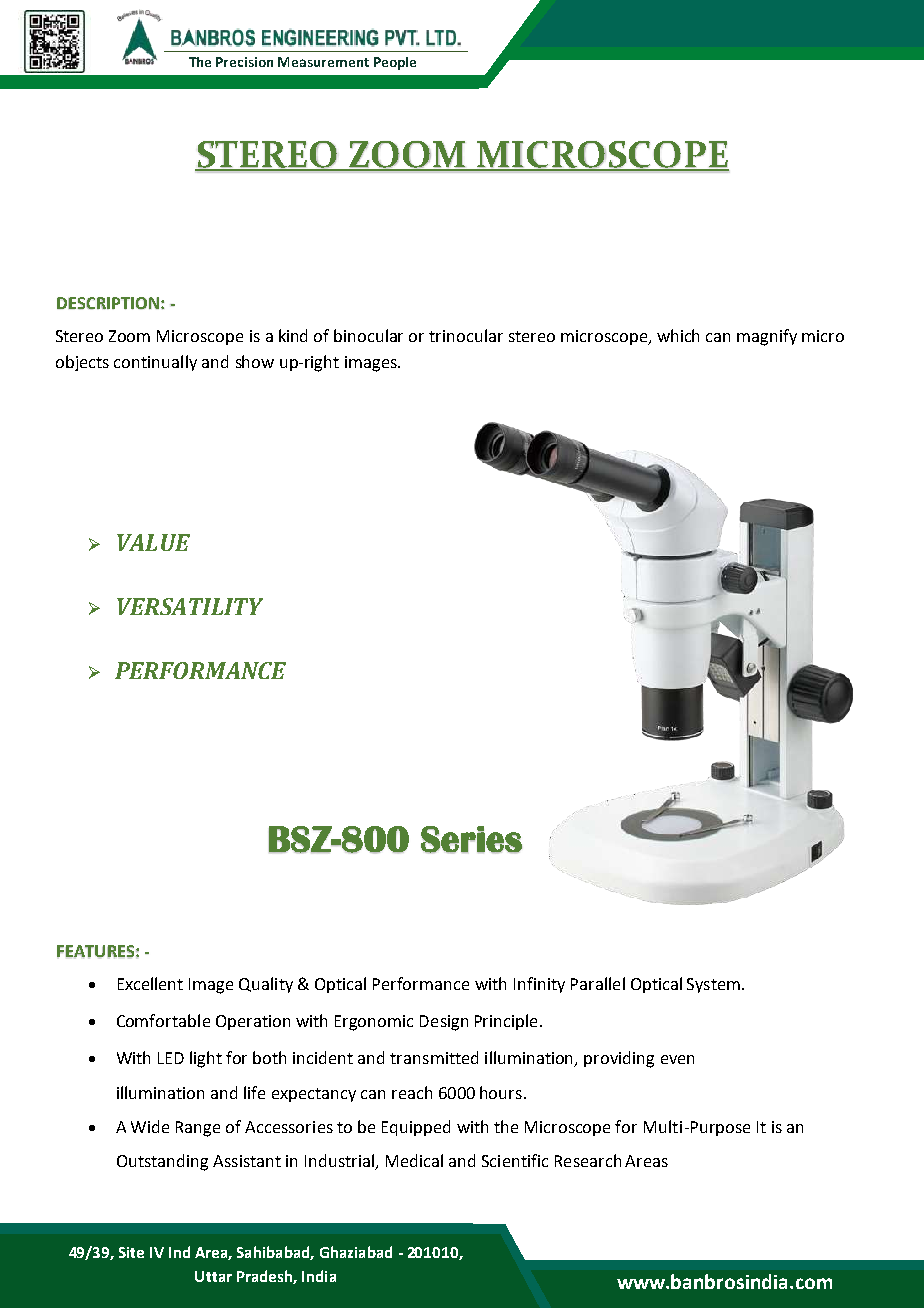 This screenshot has height=1308, width=924. I want to click on binocular, so click(368, 335).
